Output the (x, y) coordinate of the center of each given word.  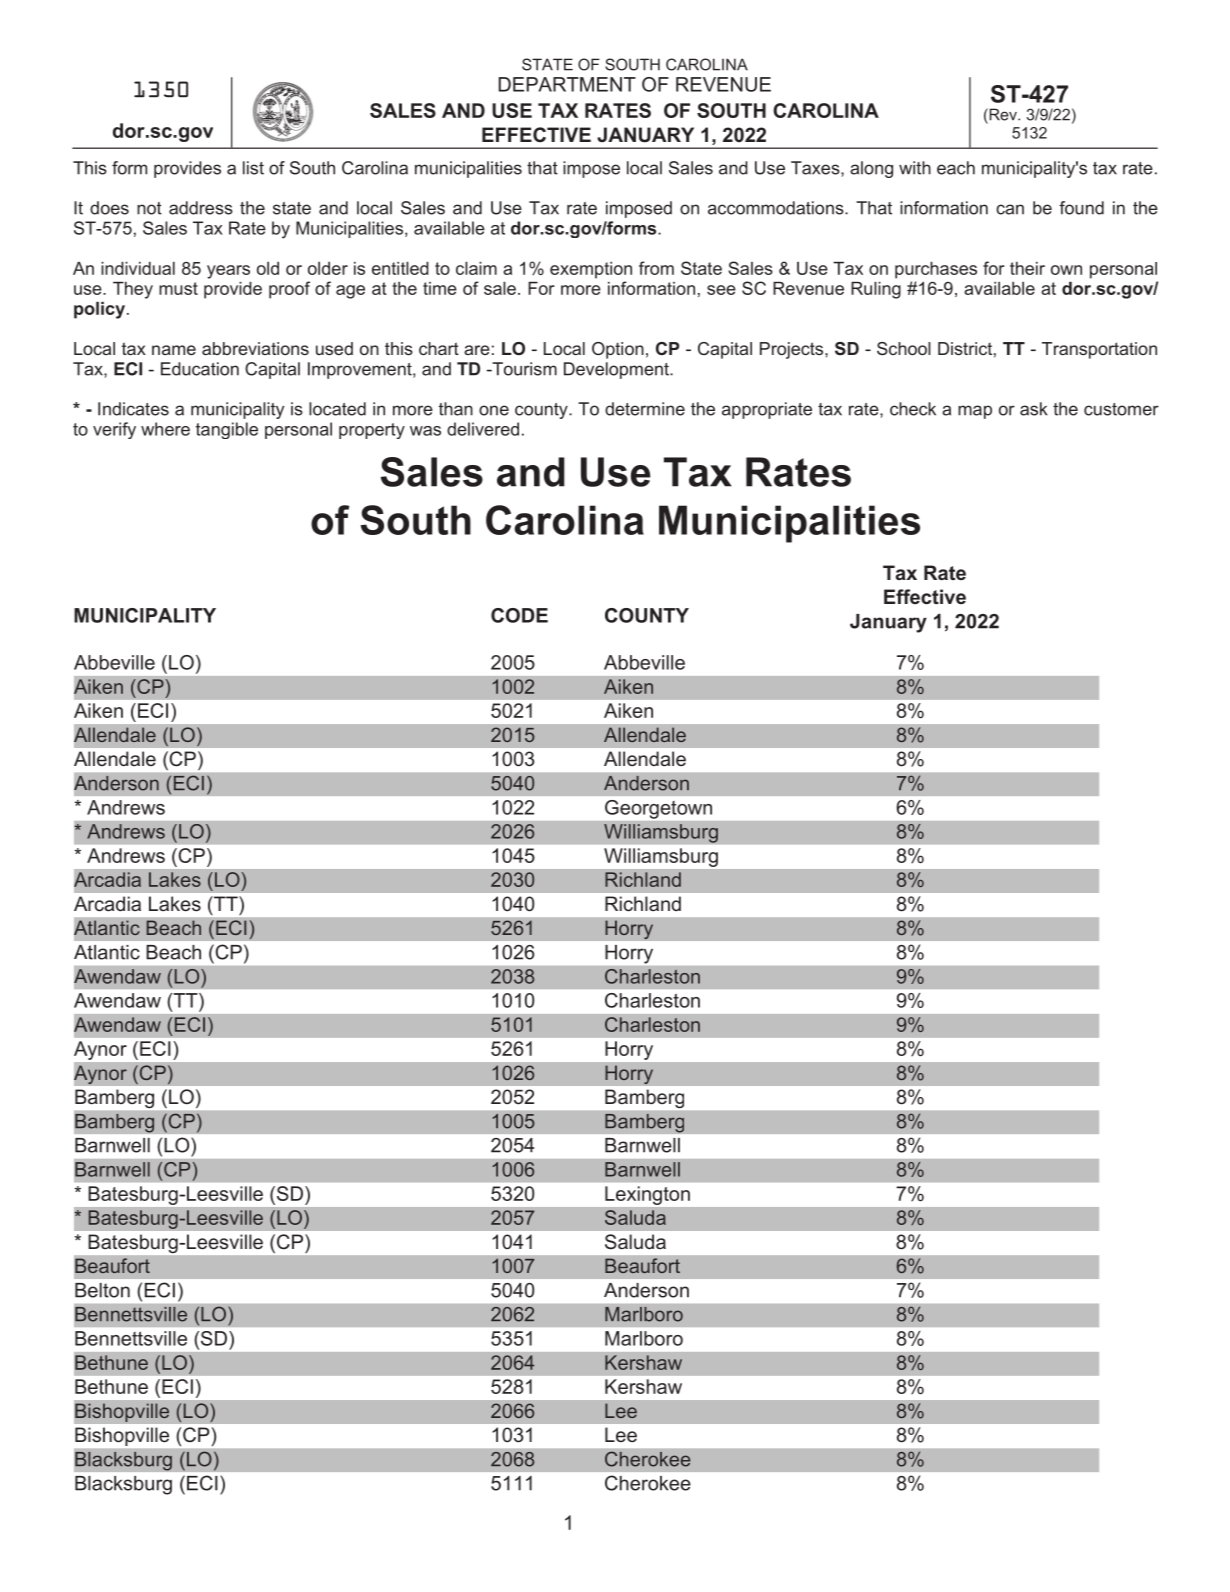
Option (618, 350)
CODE (519, 615)
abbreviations (255, 348)
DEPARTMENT (567, 84)
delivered (483, 429)
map (975, 412)
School (904, 348)
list (253, 168)
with (915, 168)
